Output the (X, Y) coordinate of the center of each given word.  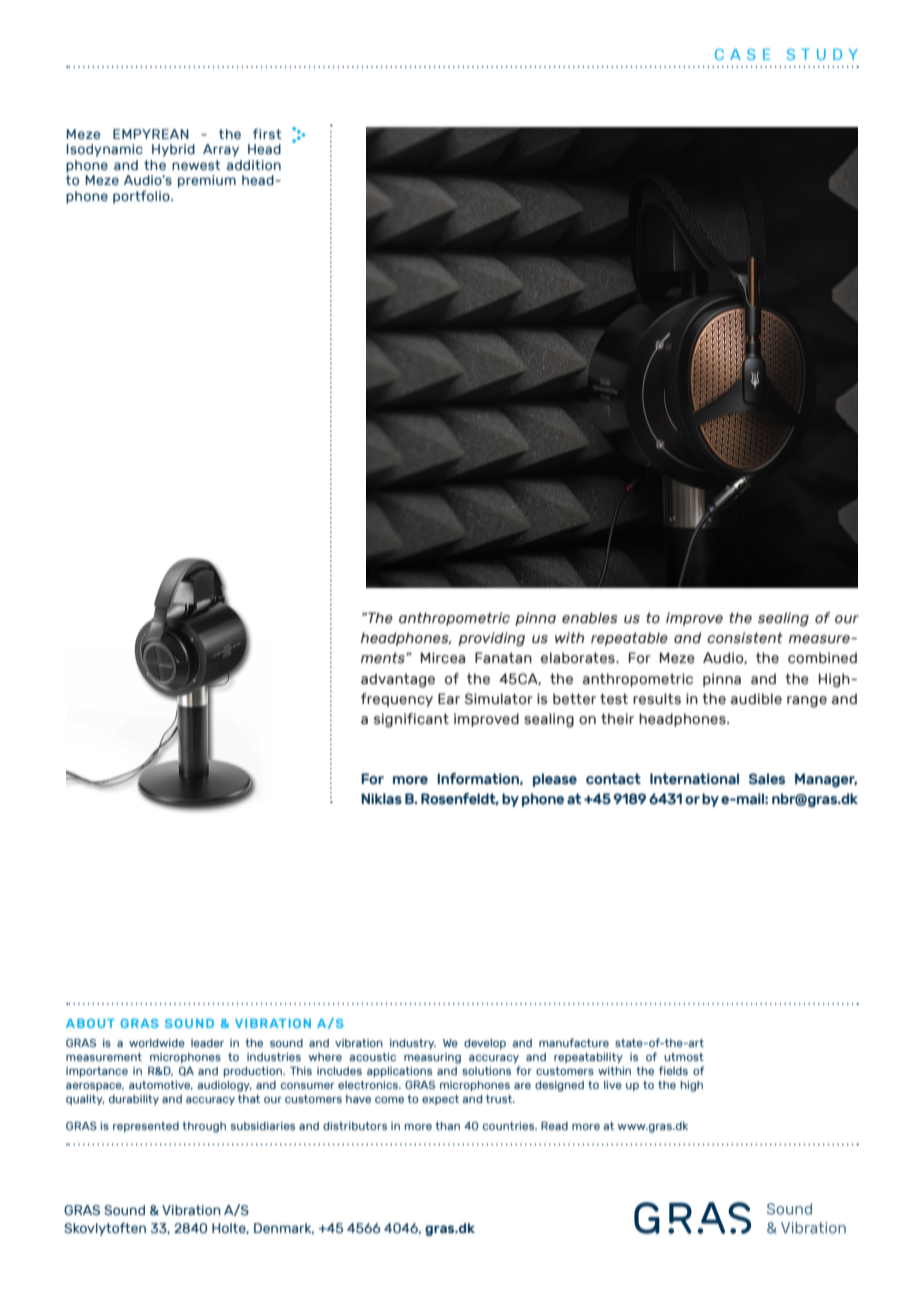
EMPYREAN (151, 134)
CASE (742, 54)
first (267, 133)
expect (440, 1100)
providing (491, 639)
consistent (745, 638)
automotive (161, 1085)
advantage (398, 680)
